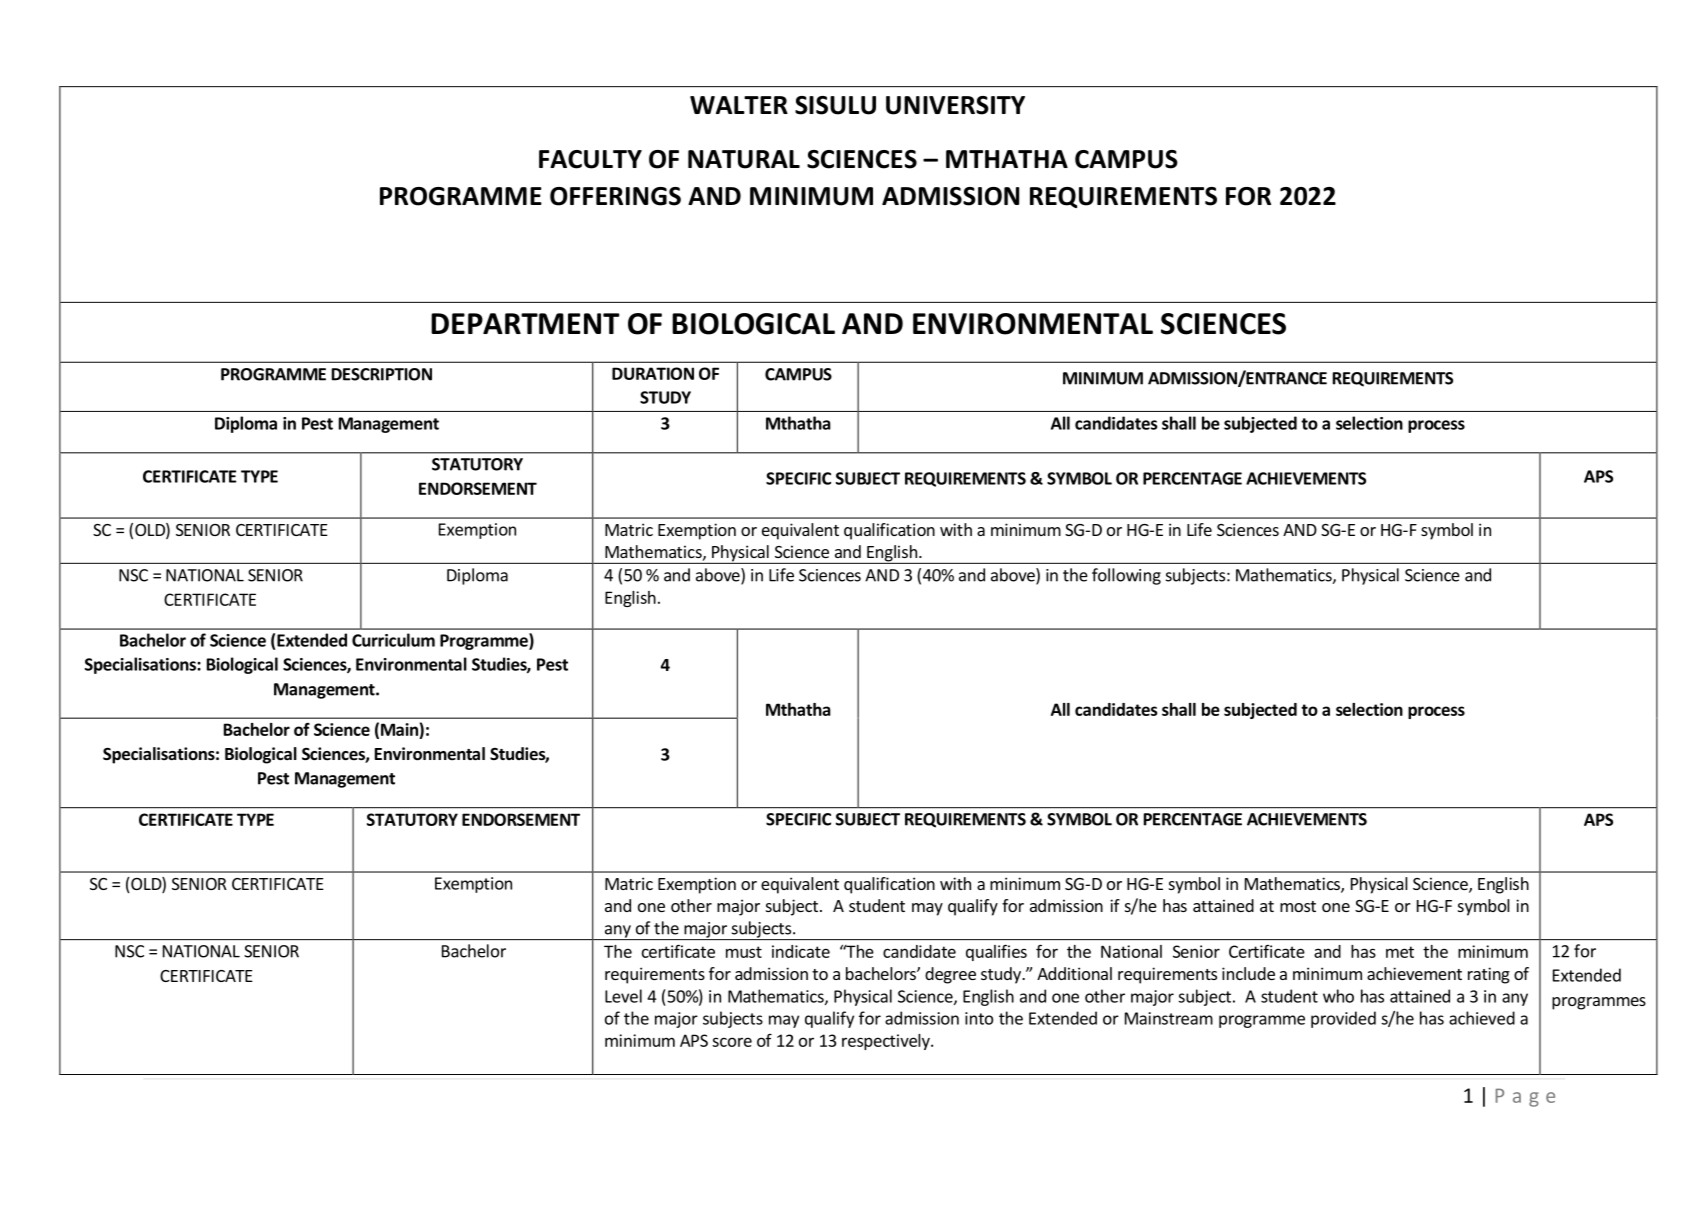  I want to click on following, so click(1126, 576).
